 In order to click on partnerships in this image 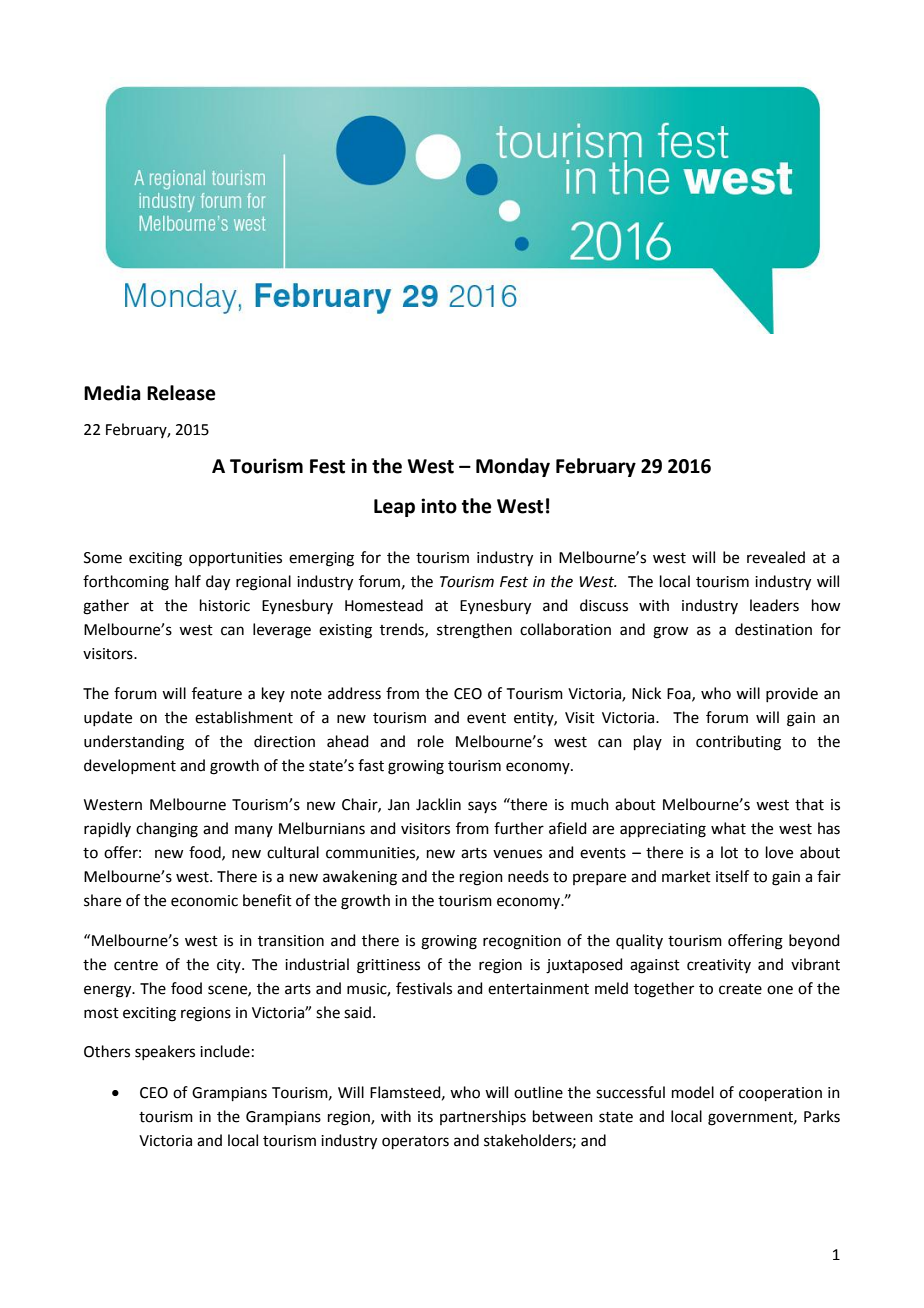, I will do `click(483, 1117)`.
